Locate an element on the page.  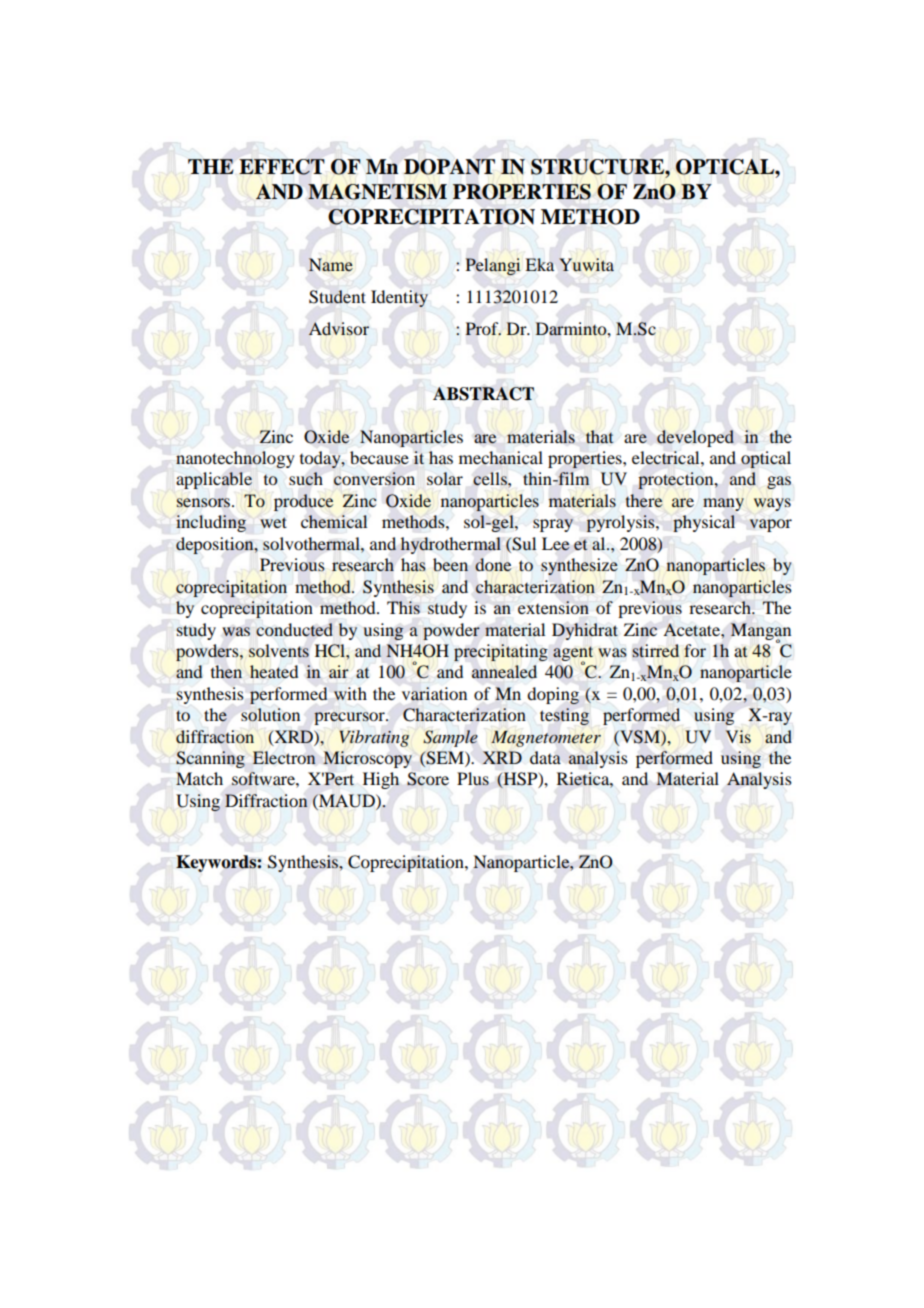
developed is located at coordinates (695, 438).
